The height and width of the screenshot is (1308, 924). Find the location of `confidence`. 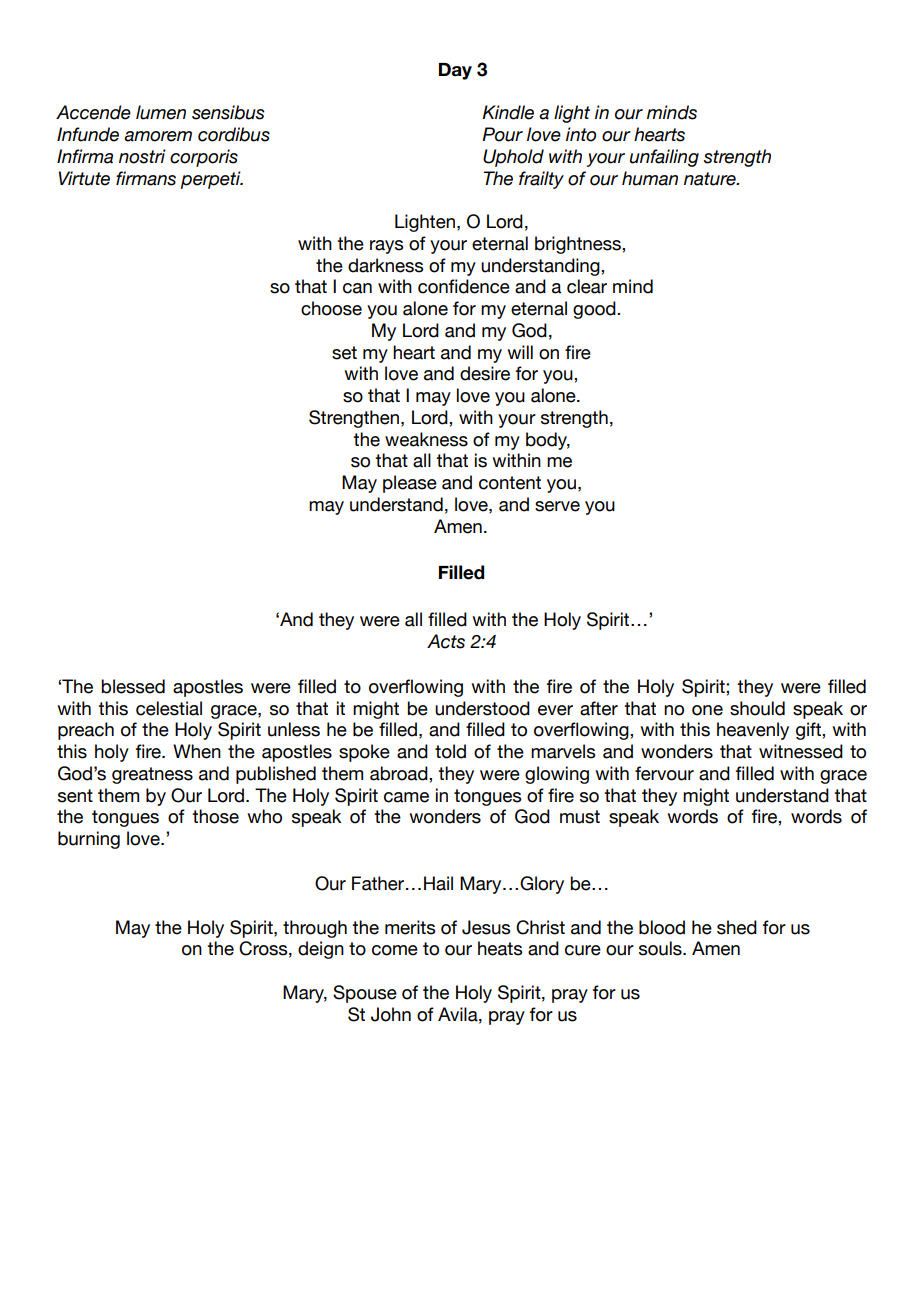

confidence is located at coordinates (464, 286).
